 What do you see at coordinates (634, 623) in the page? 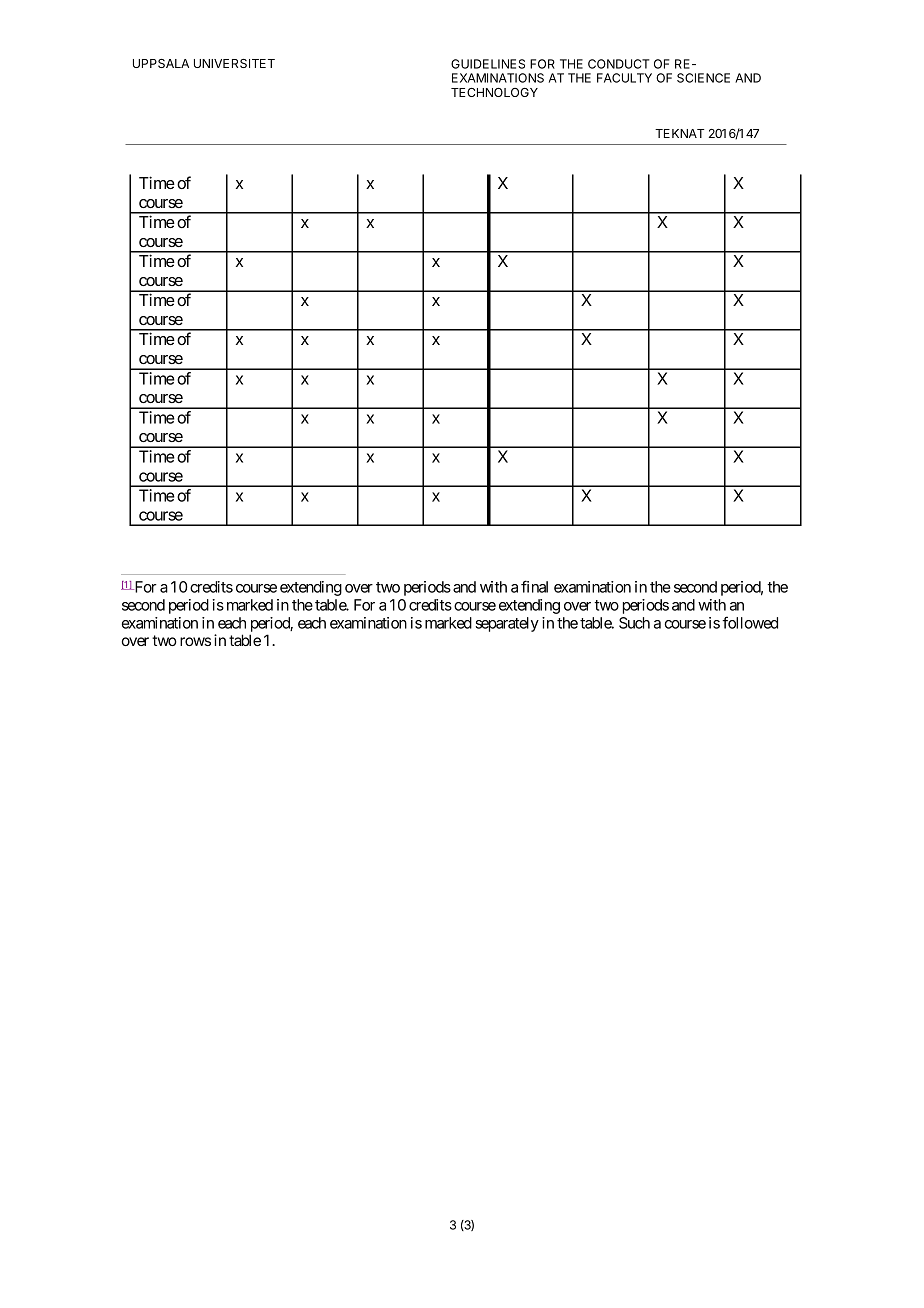
I see `Such` at bounding box center [634, 623].
